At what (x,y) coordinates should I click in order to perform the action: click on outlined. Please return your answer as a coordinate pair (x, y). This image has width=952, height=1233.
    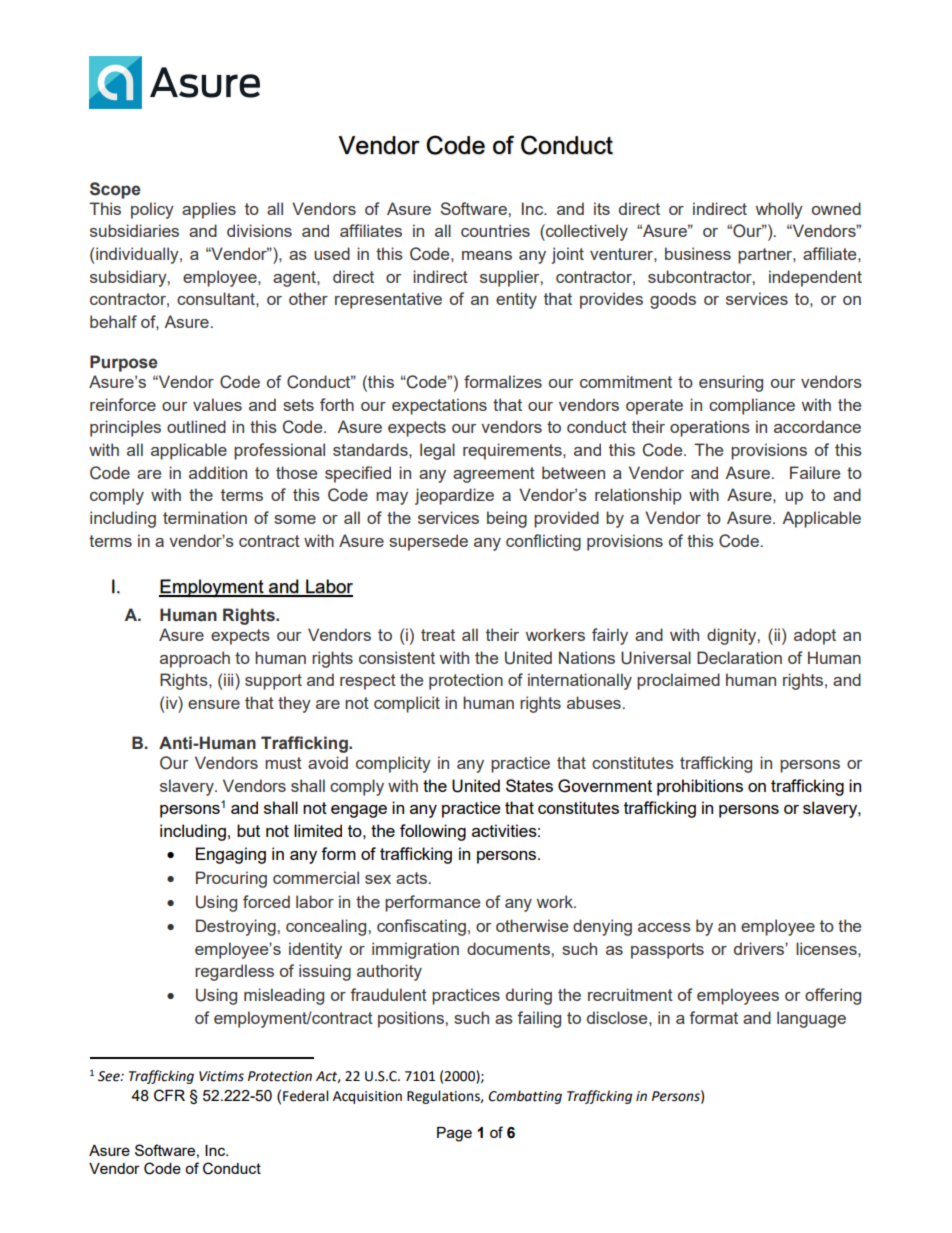
    Looking at the image, I should click on (196, 426).
